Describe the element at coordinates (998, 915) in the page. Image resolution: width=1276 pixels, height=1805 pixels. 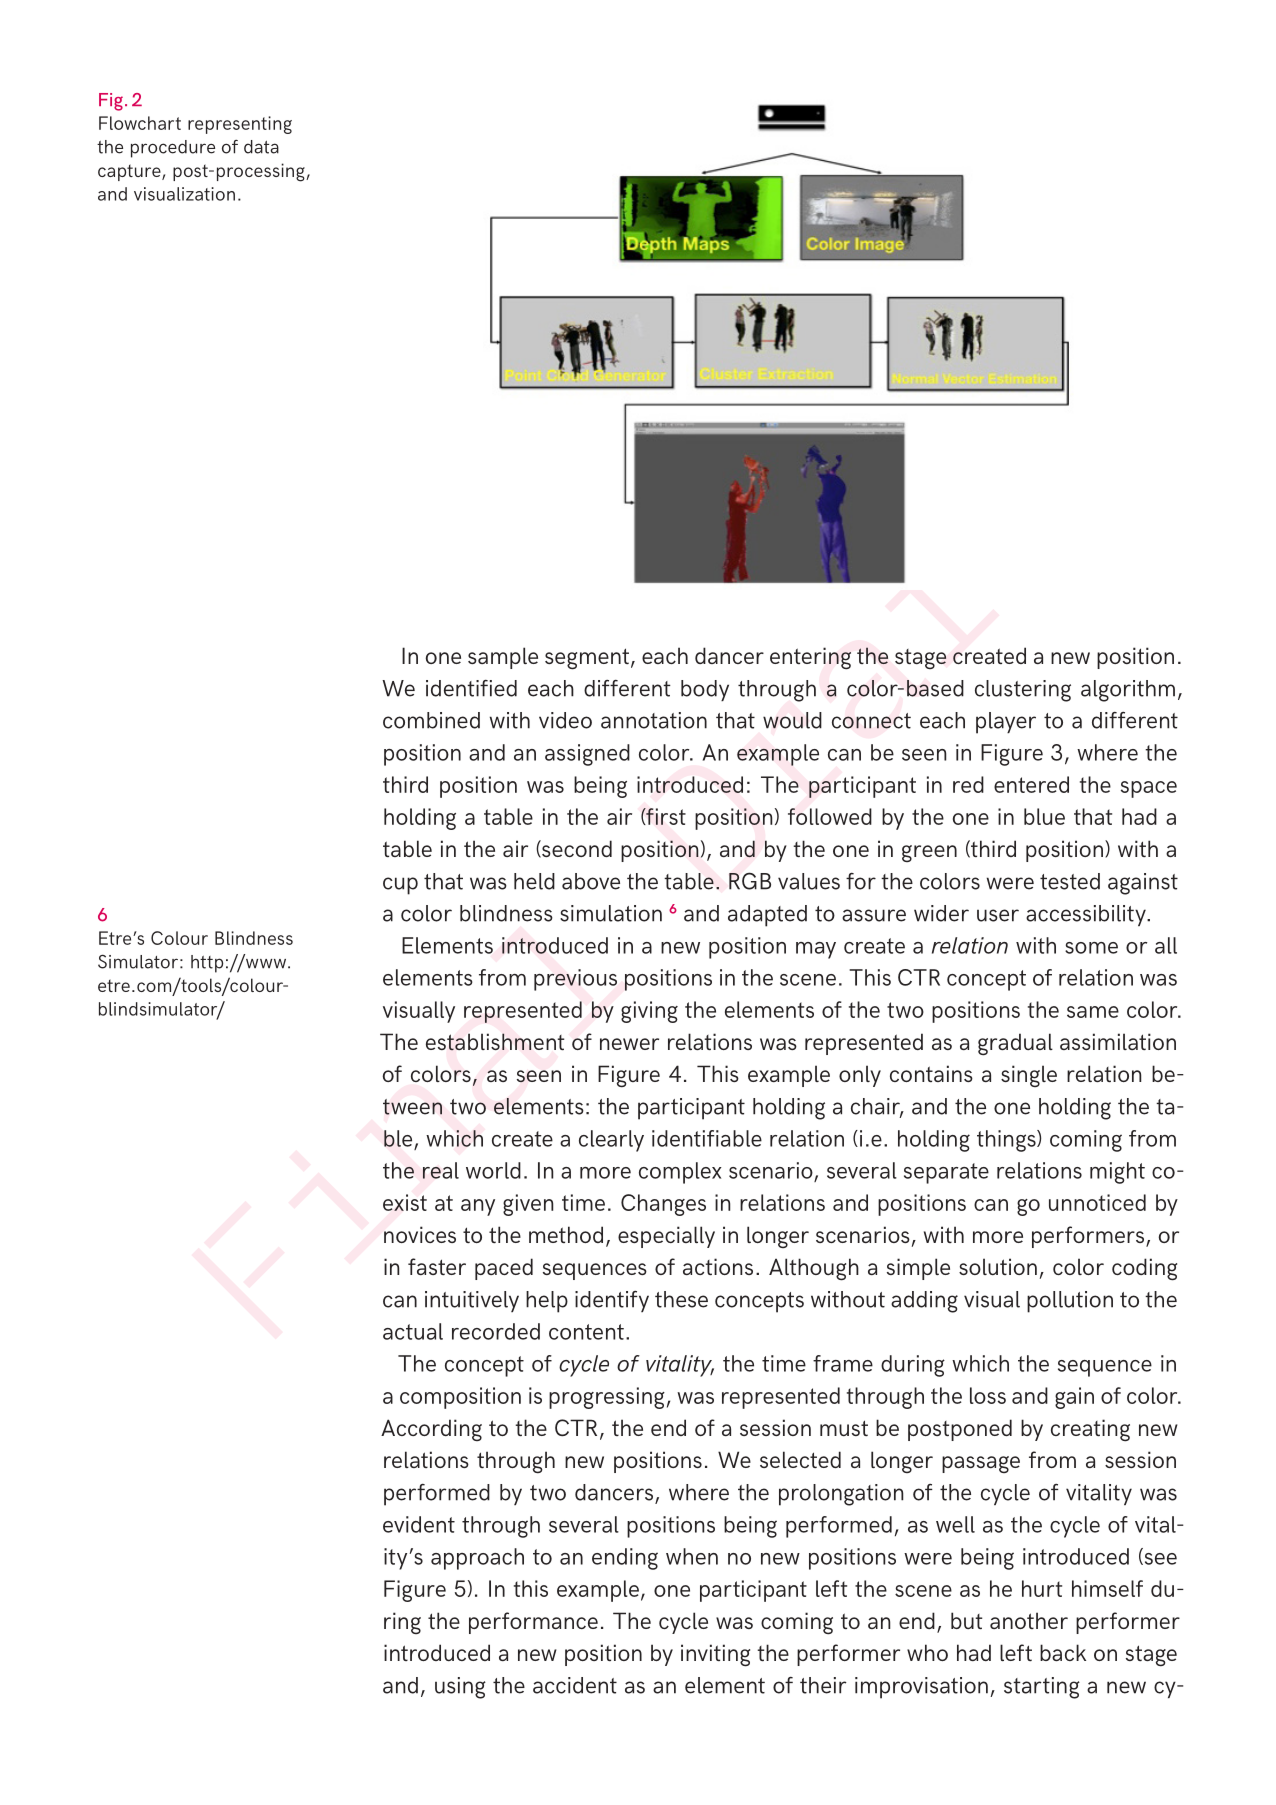
I see `user` at that location.
